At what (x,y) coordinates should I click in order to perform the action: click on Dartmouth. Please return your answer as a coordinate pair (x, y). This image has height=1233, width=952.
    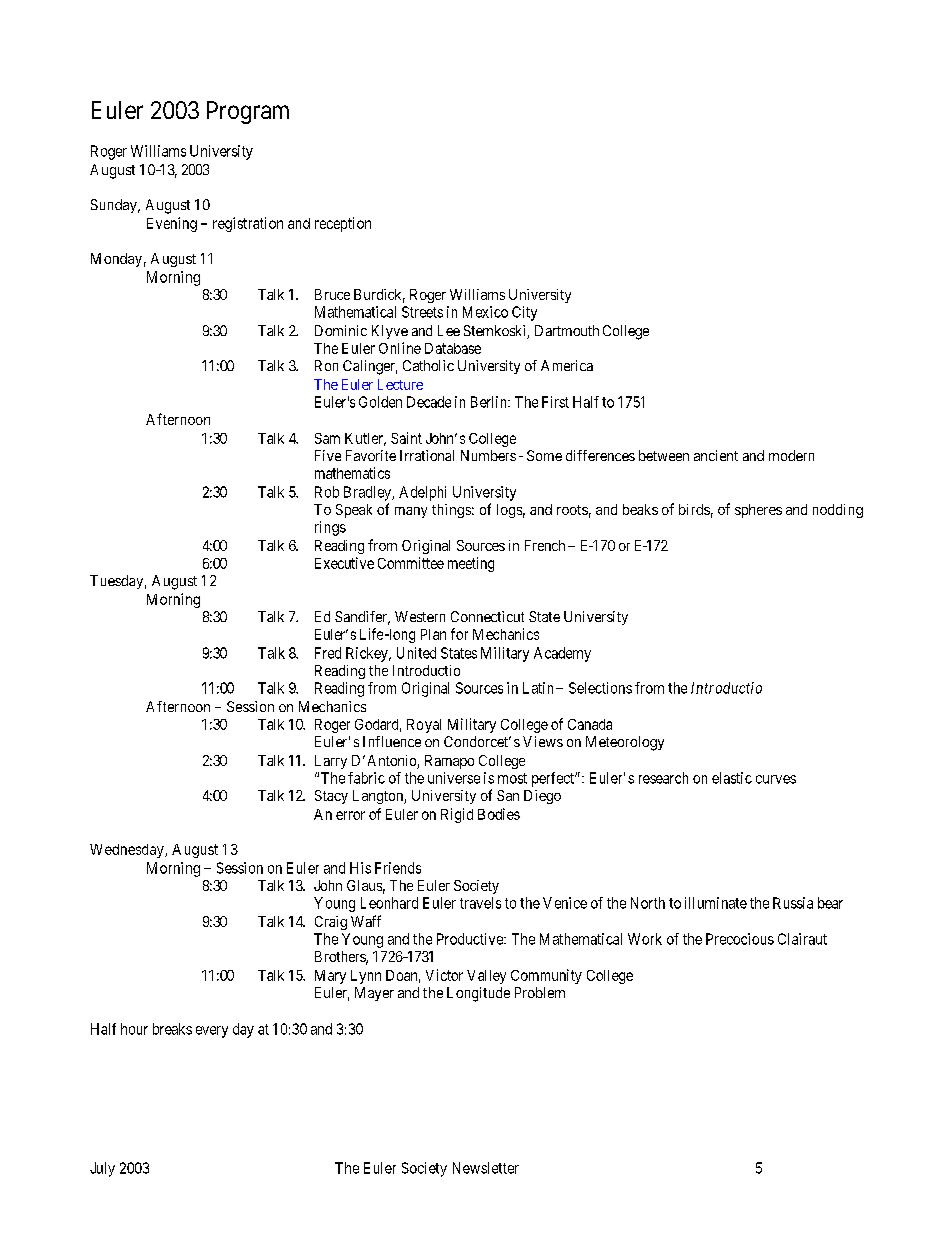
    Looking at the image, I should click on (567, 330).
